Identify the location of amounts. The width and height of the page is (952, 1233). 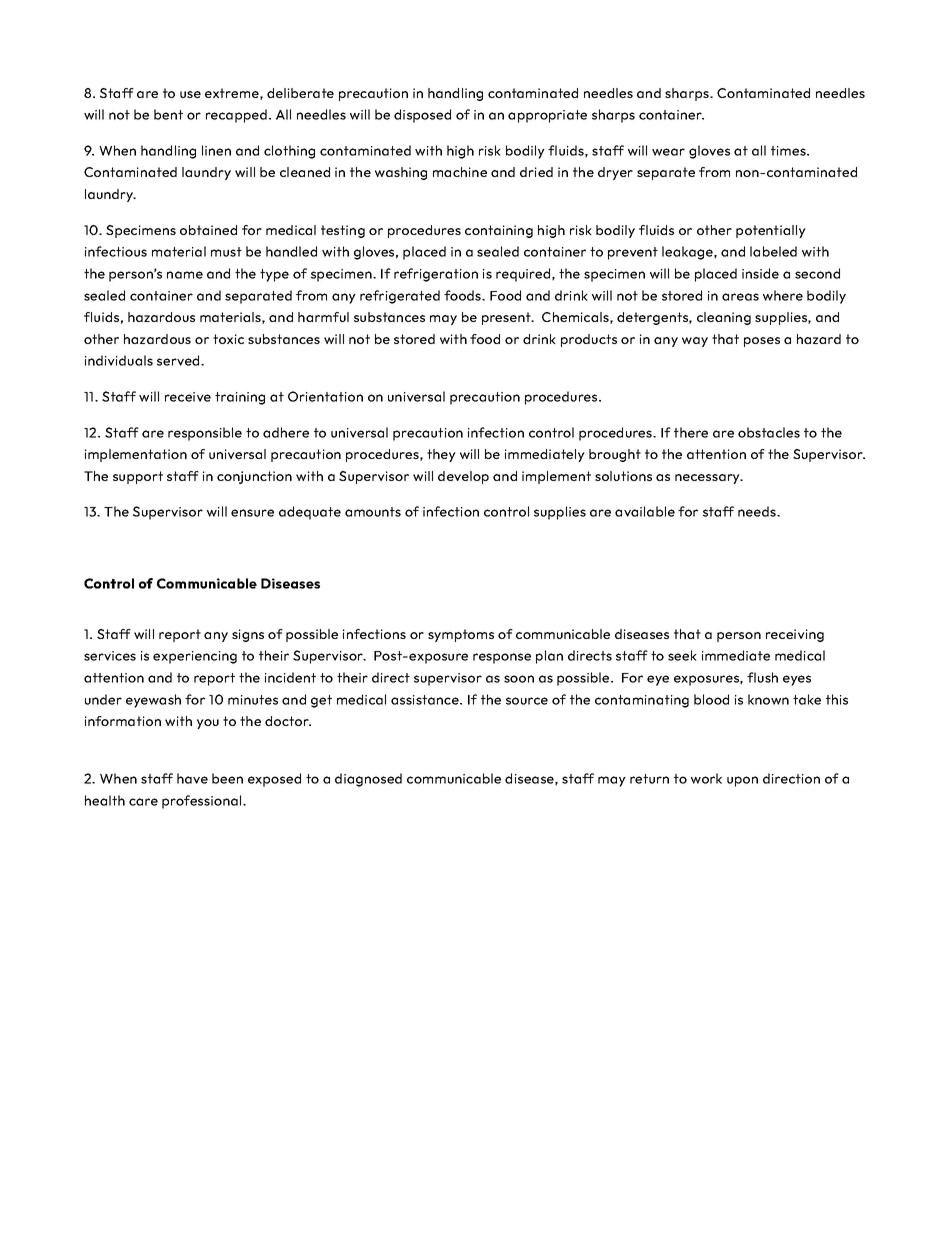
(373, 512).
